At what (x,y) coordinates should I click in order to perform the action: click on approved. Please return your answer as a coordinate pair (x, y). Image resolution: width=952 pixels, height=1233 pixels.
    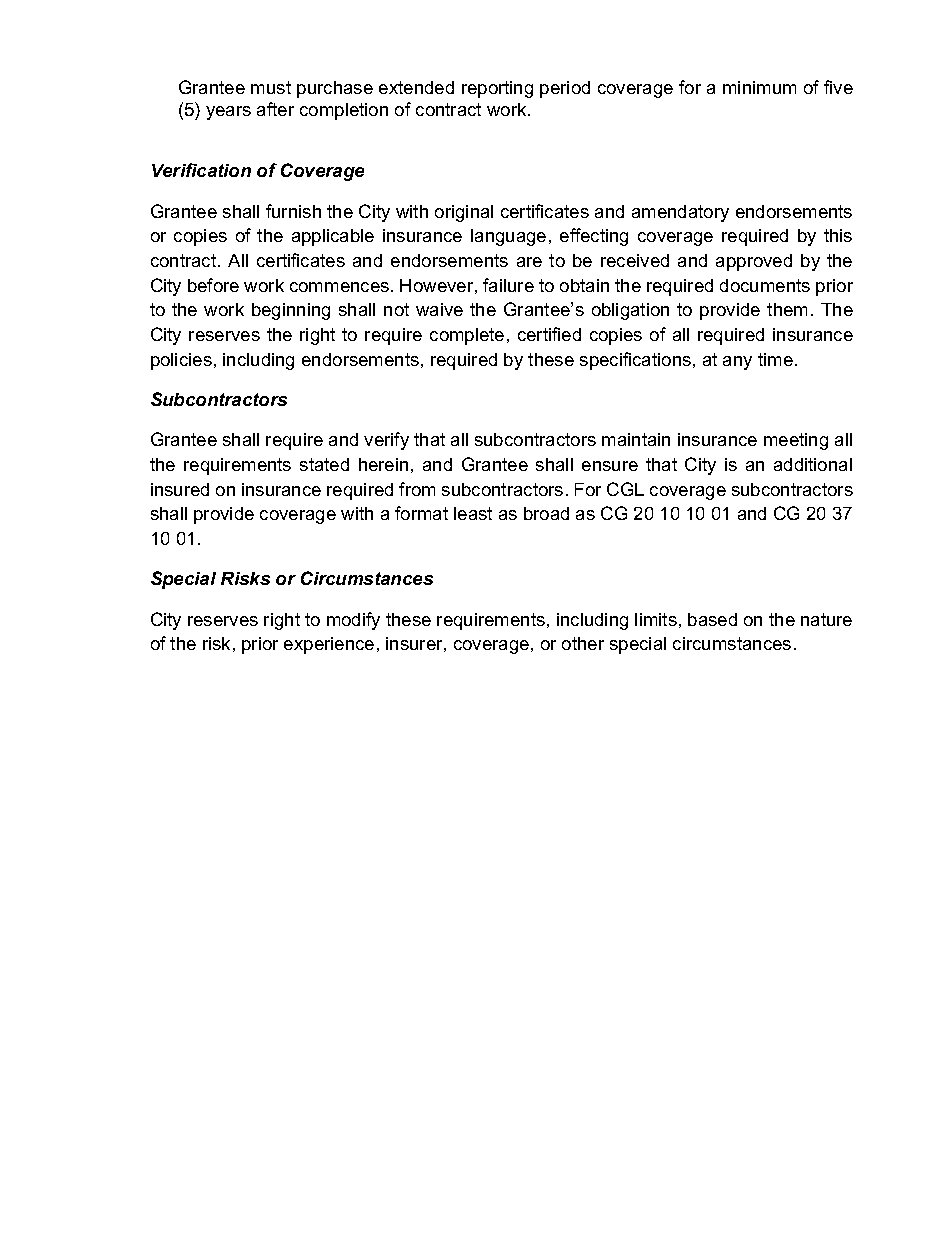
    Looking at the image, I should click on (754, 262).
